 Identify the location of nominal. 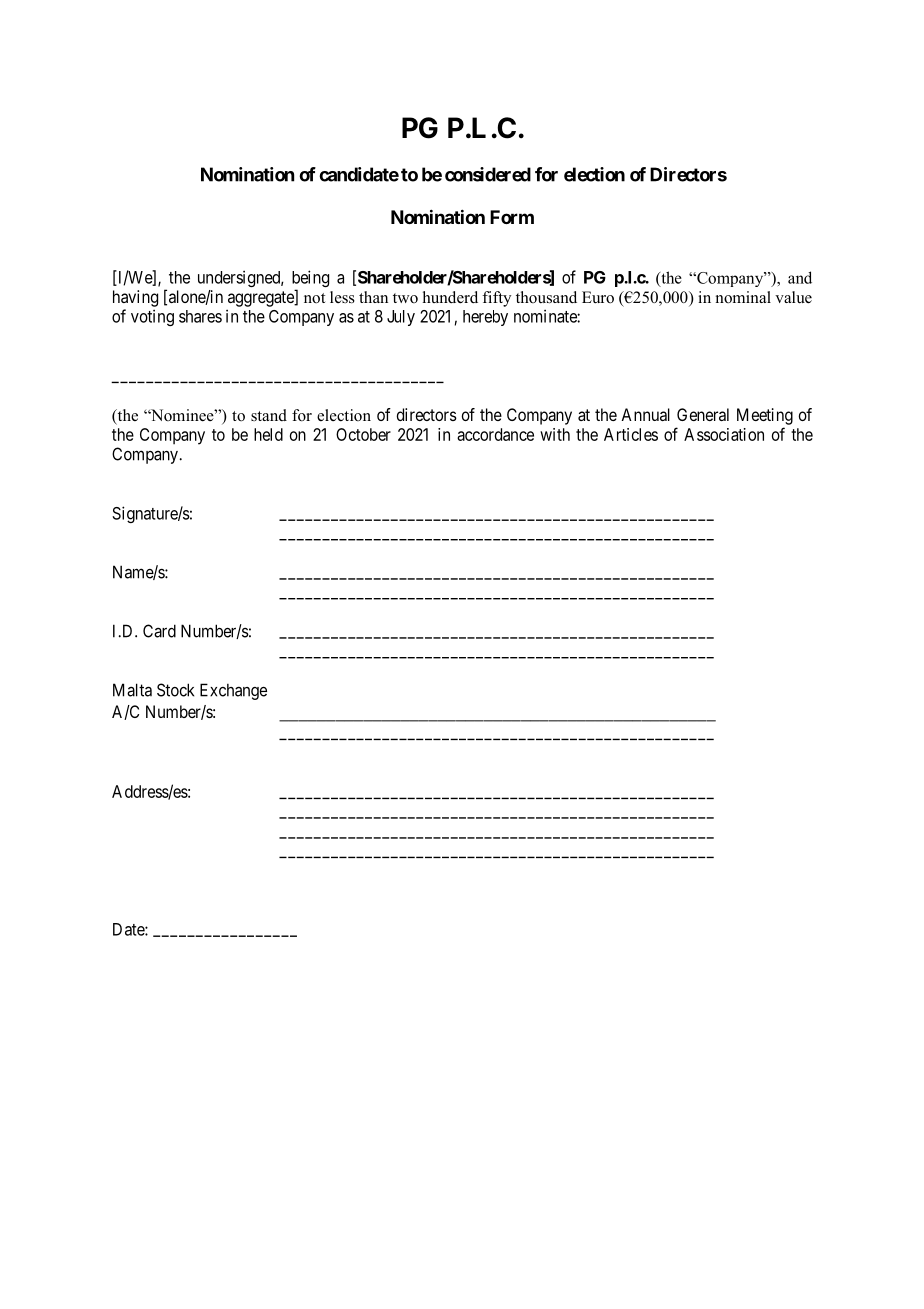
(743, 297).
